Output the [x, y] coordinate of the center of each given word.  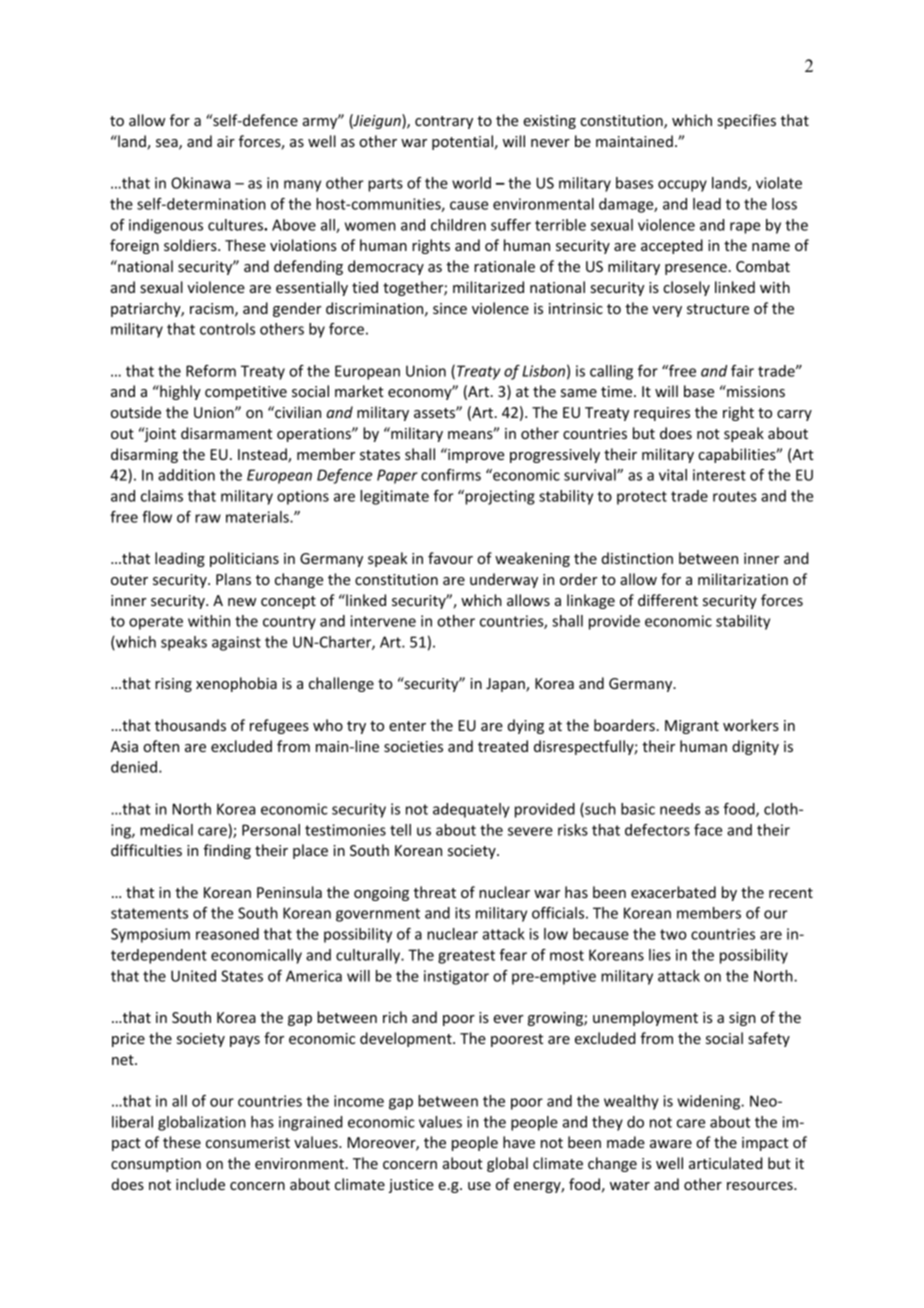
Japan [506, 685]
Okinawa [200, 183]
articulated [726, 1163]
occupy [682, 186]
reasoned [227, 934]
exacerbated [673, 892]
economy [421, 393]
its [462, 913]
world [471, 183]
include [200, 1184]
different [668, 600]
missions [755, 391]
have [519, 1142]
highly [179, 392]
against [236, 643]
